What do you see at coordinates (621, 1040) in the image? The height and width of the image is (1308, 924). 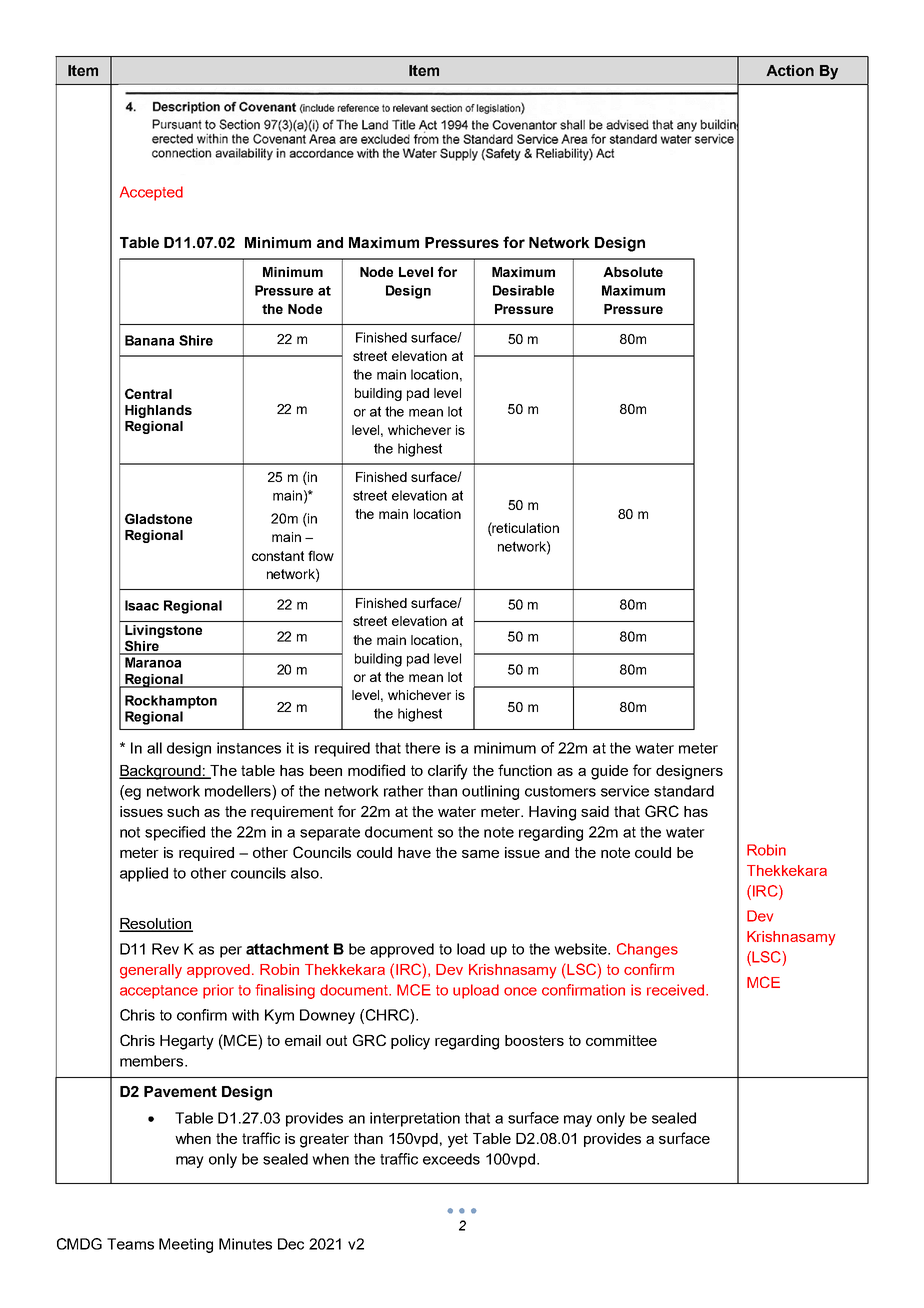 I see `committee` at bounding box center [621, 1040].
